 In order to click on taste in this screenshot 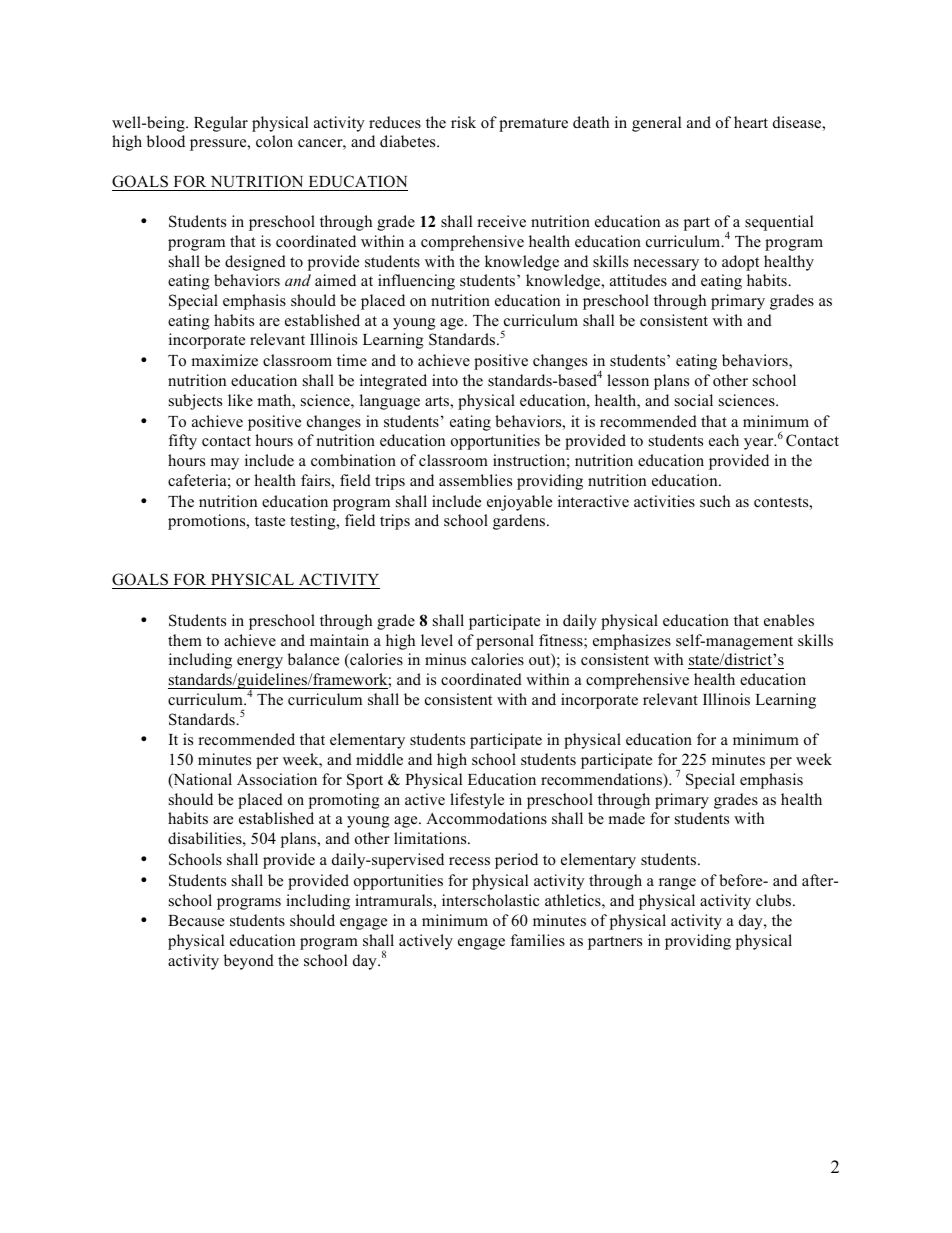, I will do `click(270, 521)`.
